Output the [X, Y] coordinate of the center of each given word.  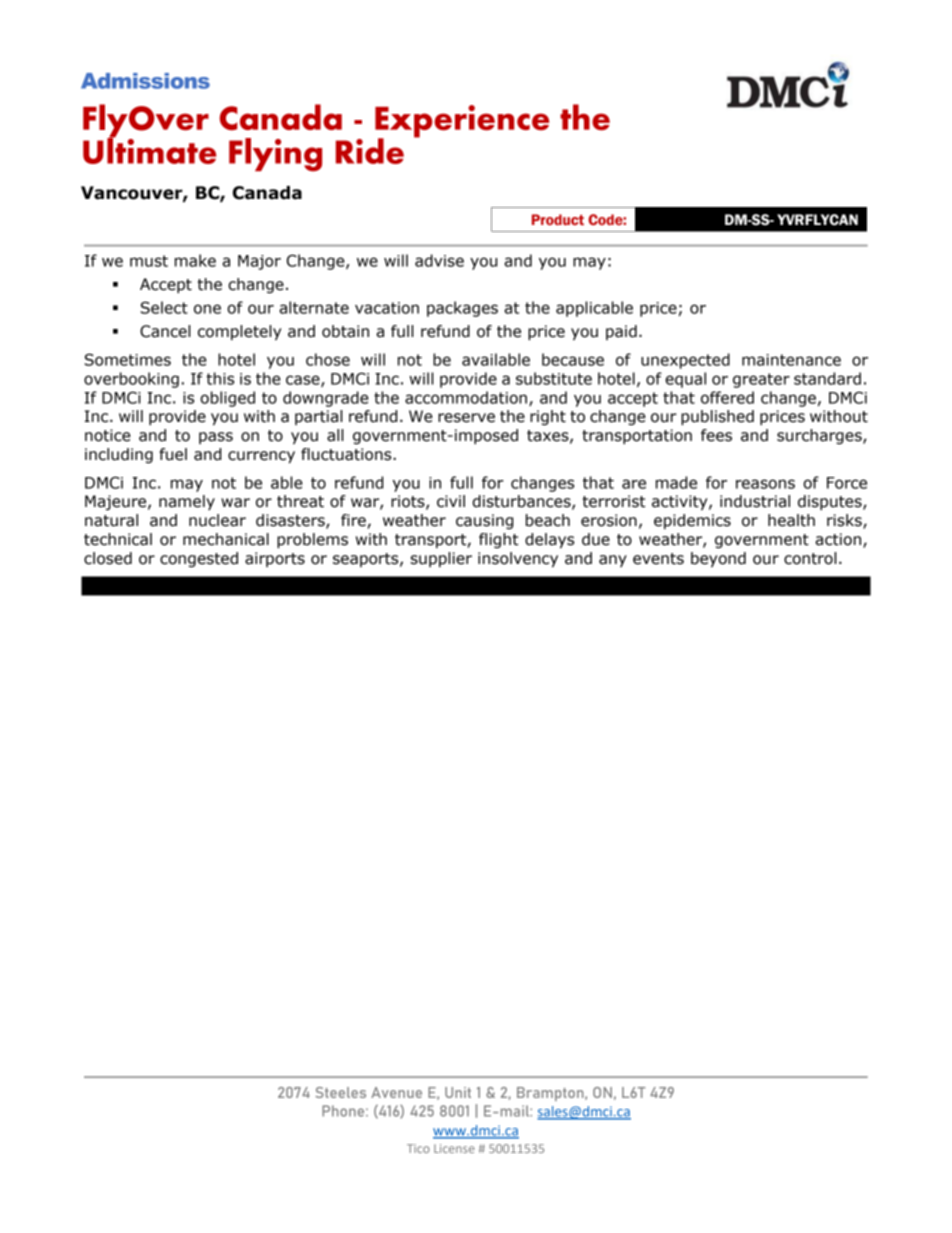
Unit [458, 1092]
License [454, 1148]
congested [199, 559]
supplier [441, 559]
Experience [462, 122]
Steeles [340, 1092]
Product [558, 219]
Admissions [145, 81]
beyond [718, 559]
